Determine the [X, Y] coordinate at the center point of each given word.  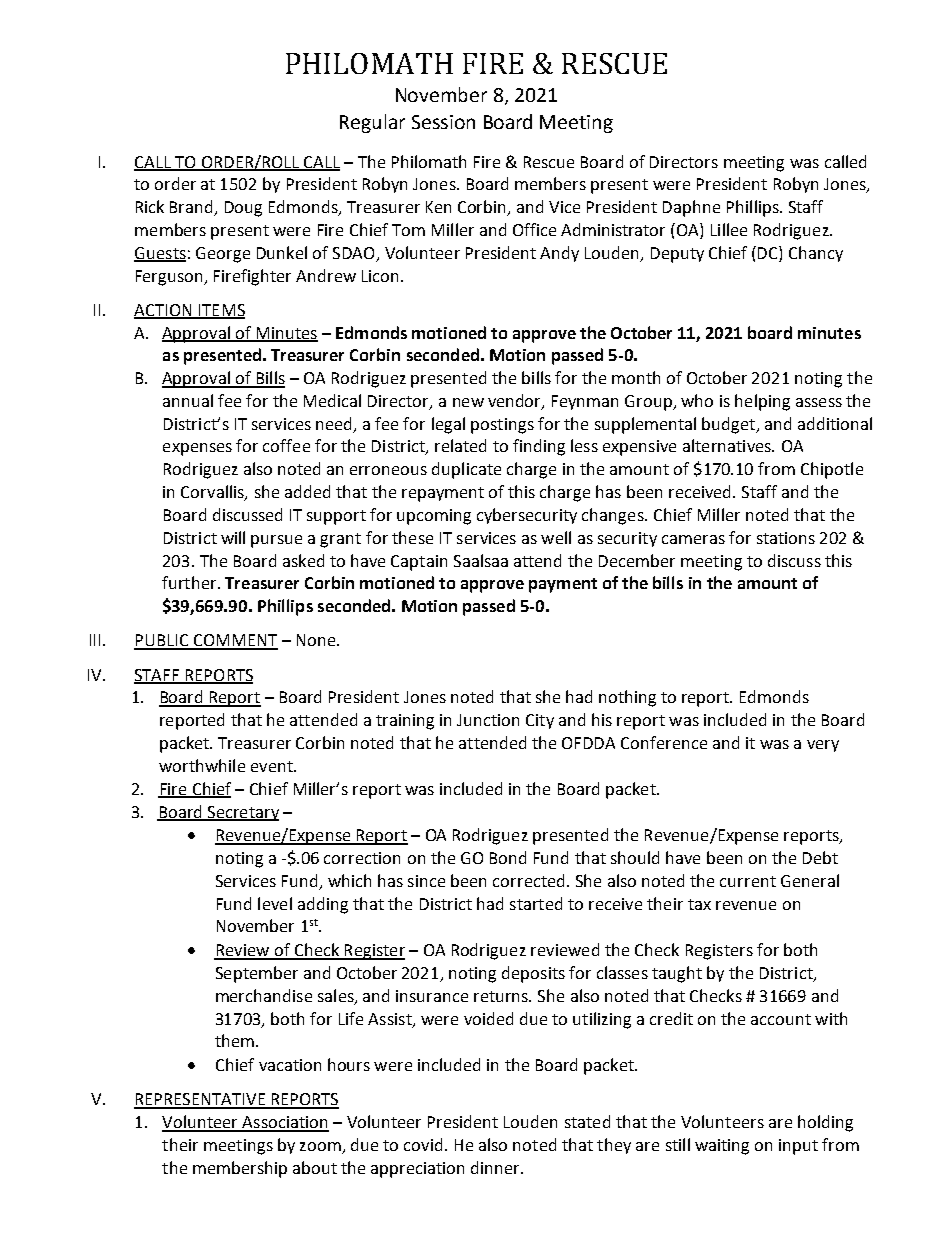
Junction [488, 720]
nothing [627, 698]
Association [284, 1123]
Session [443, 122]
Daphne [691, 208]
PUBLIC [162, 641]
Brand [193, 208]
